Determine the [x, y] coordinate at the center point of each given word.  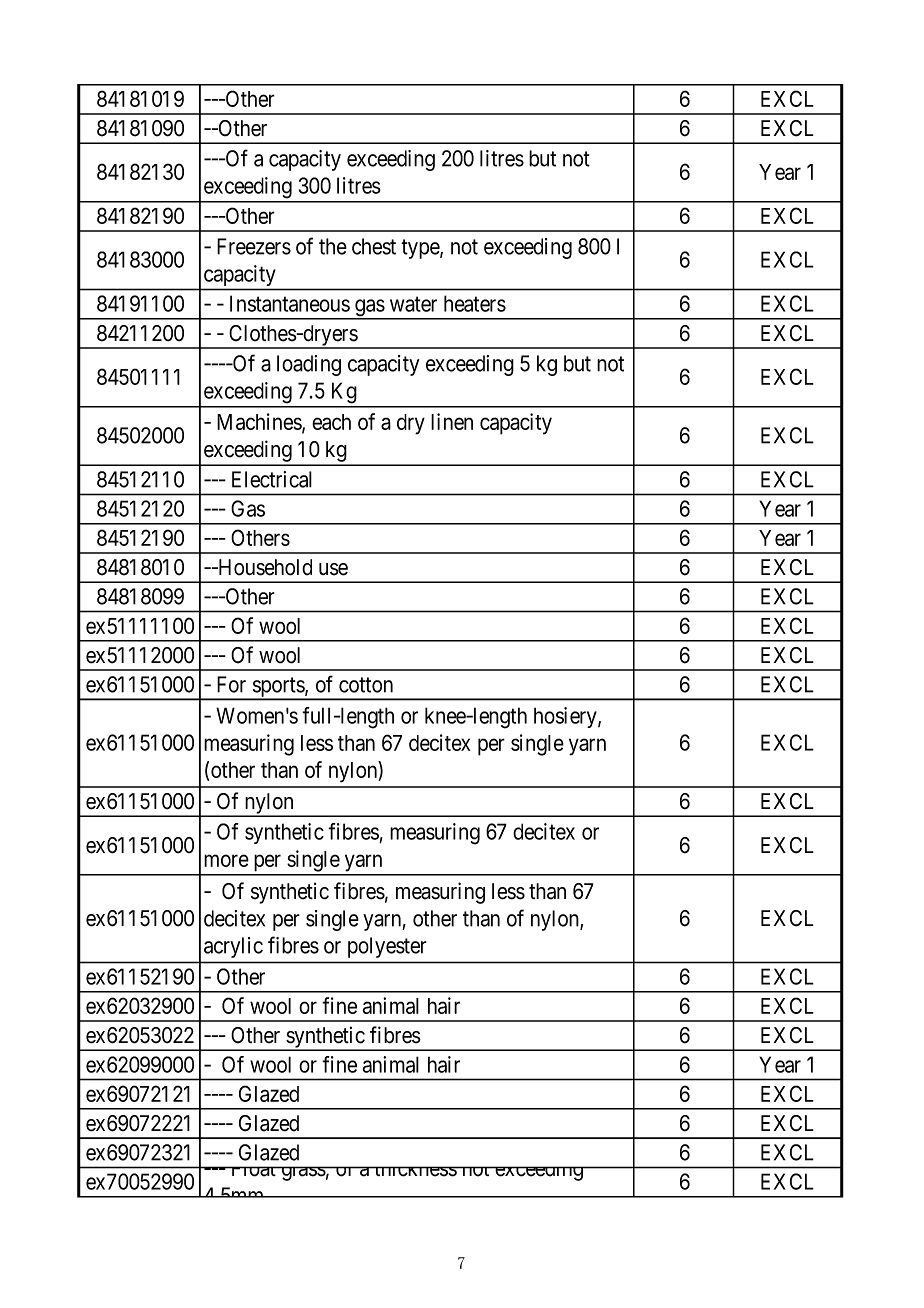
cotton [366, 685]
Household [264, 567]
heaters [475, 303]
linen [452, 421]
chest [374, 246]
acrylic [233, 947]
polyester [387, 947]
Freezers [254, 246]
